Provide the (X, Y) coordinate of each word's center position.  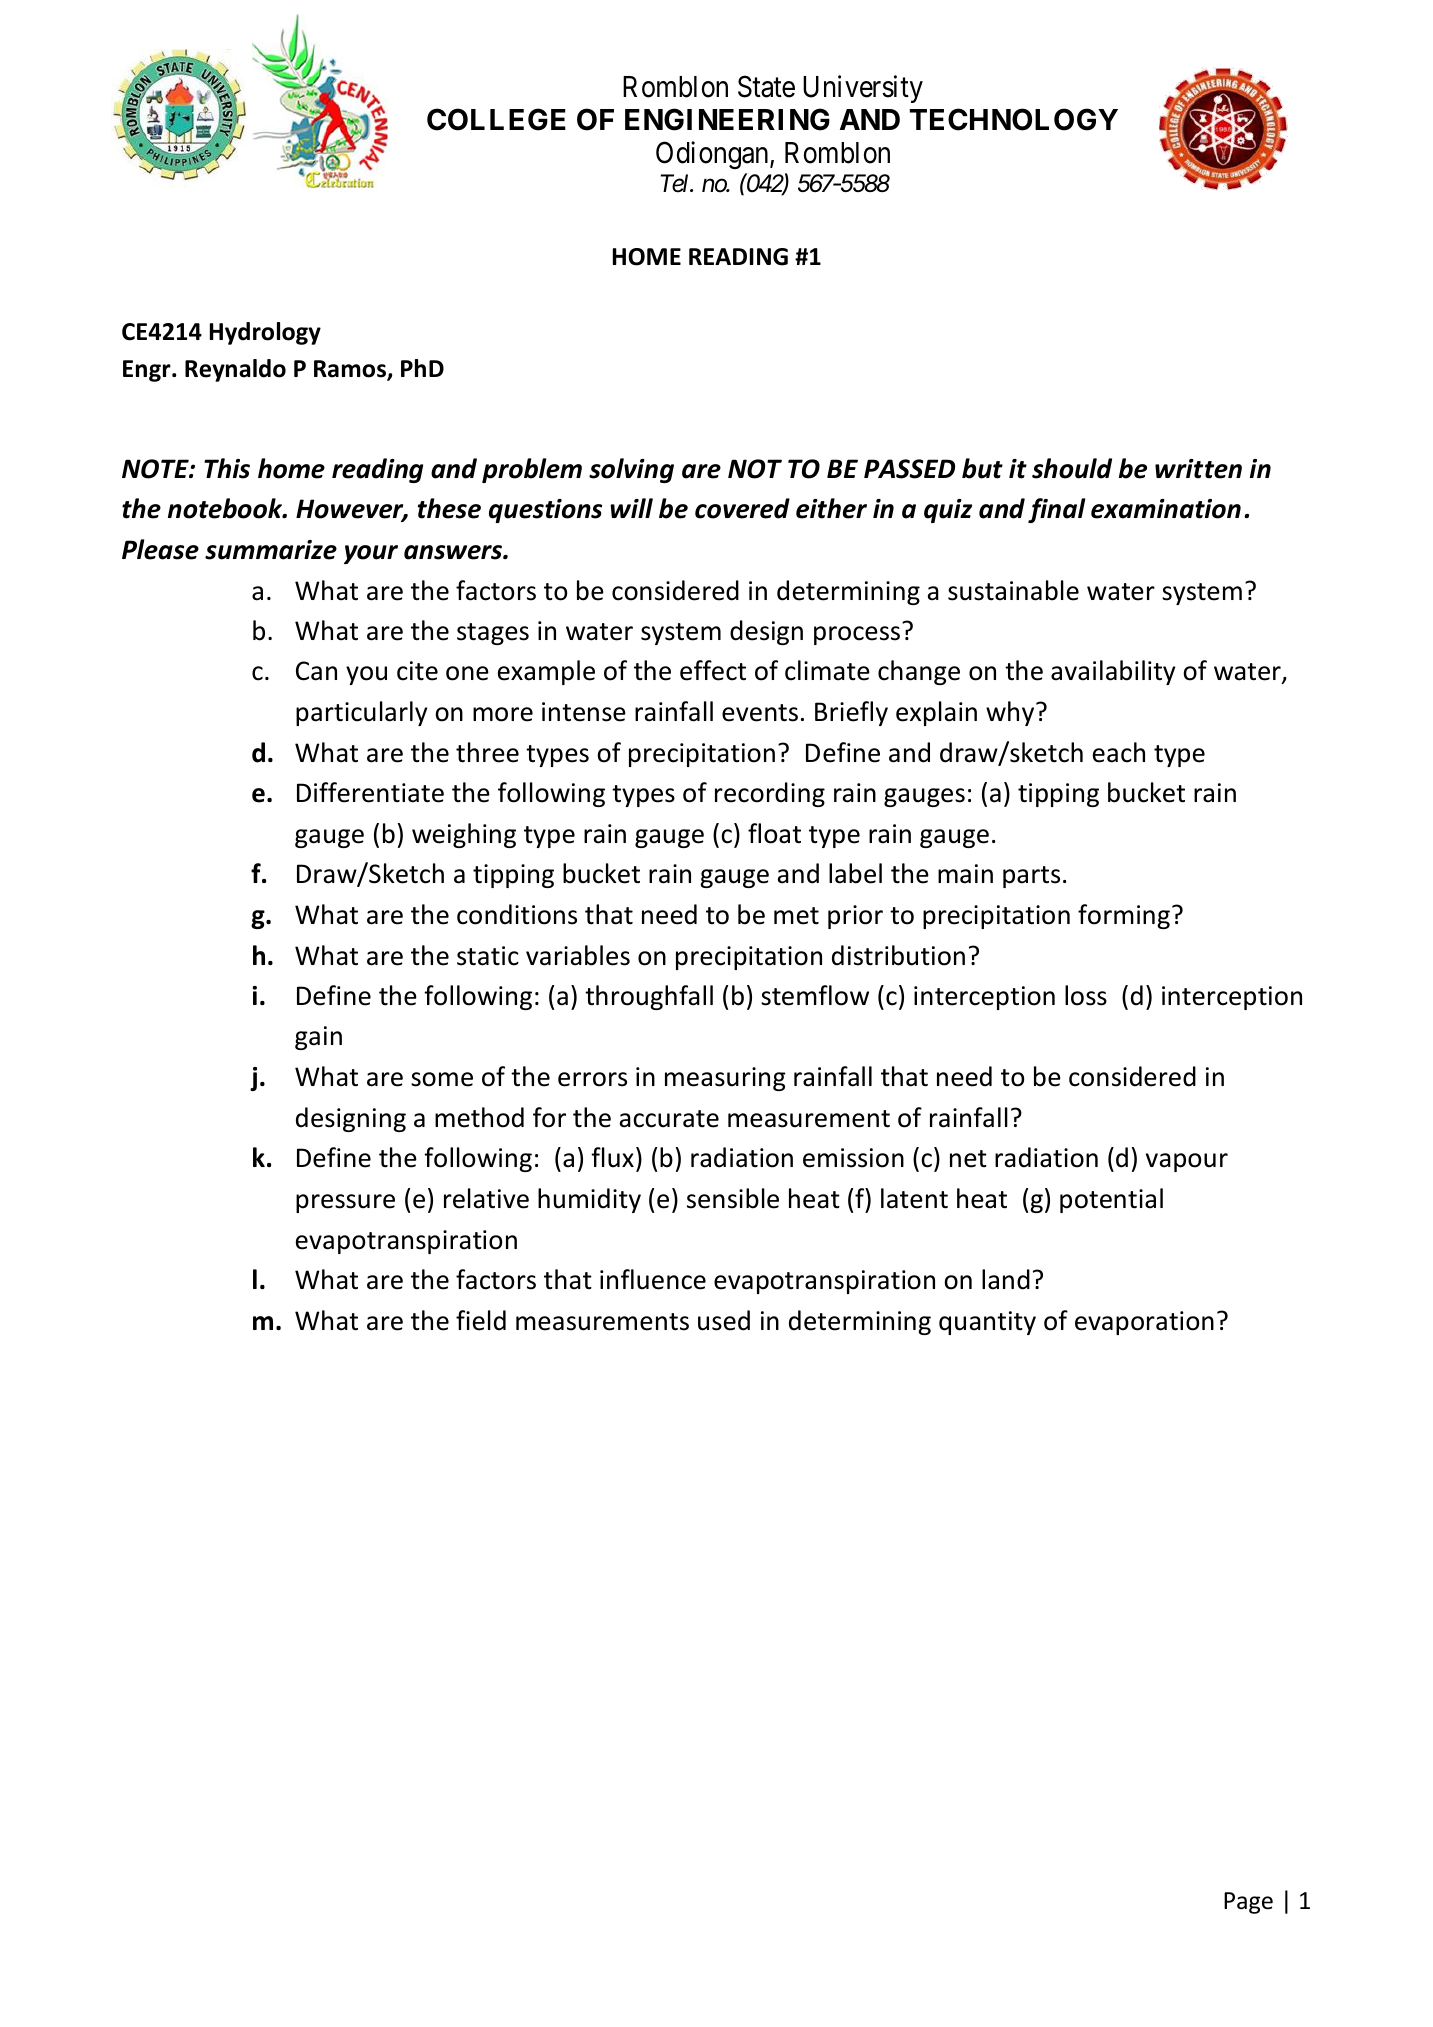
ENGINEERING (727, 119)
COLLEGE (496, 119)
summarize (271, 550)
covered (742, 508)
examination (1166, 509)
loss (1086, 995)
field (481, 1320)
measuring (725, 1079)
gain (318, 1038)
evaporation (1144, 1323)
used (724, 1320)
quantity (987, 1323)
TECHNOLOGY (1014, 119)
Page (1248, 1903)
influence (653, 1279)
